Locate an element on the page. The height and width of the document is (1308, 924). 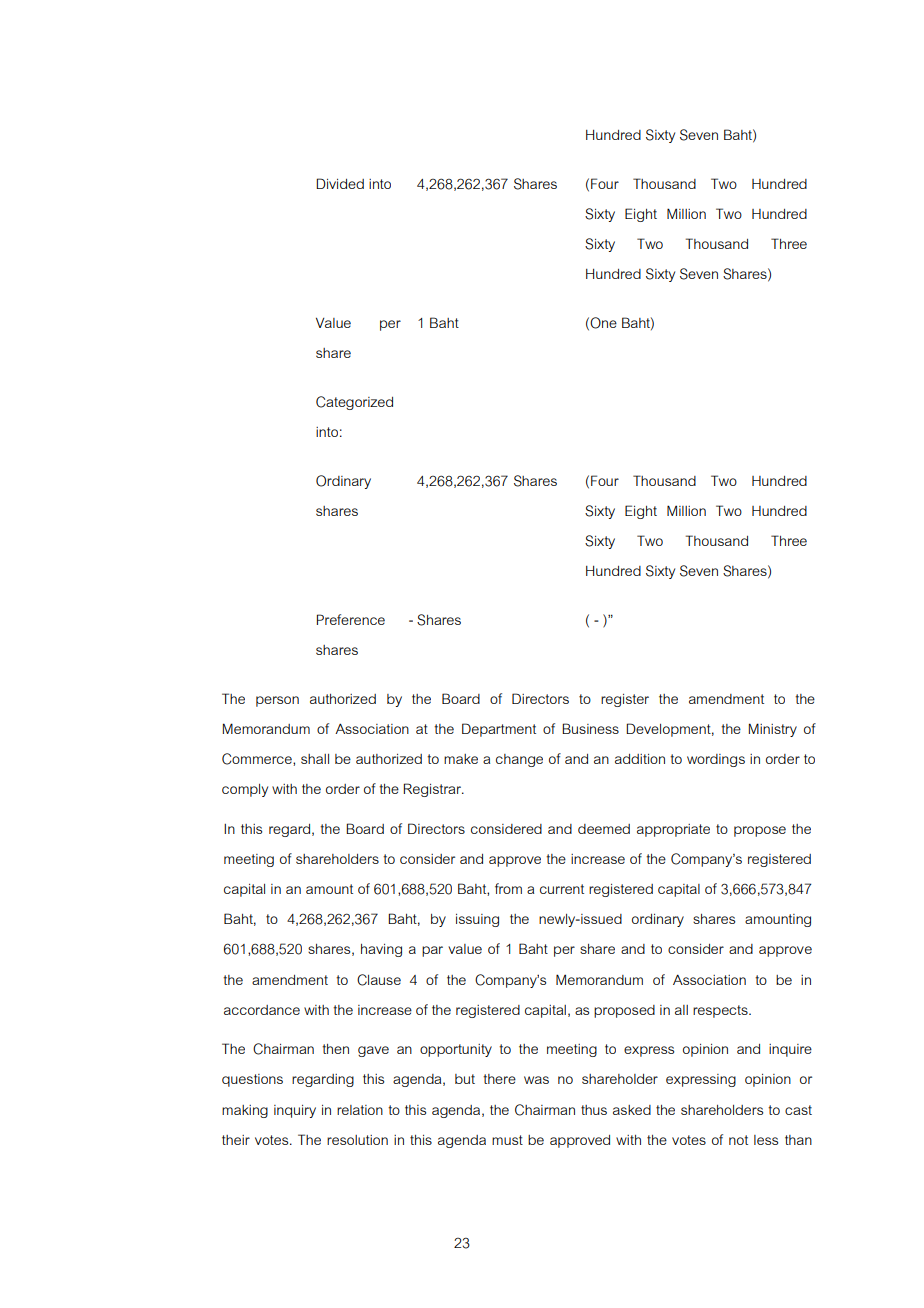
not is located at coordinates (738, 1140).
